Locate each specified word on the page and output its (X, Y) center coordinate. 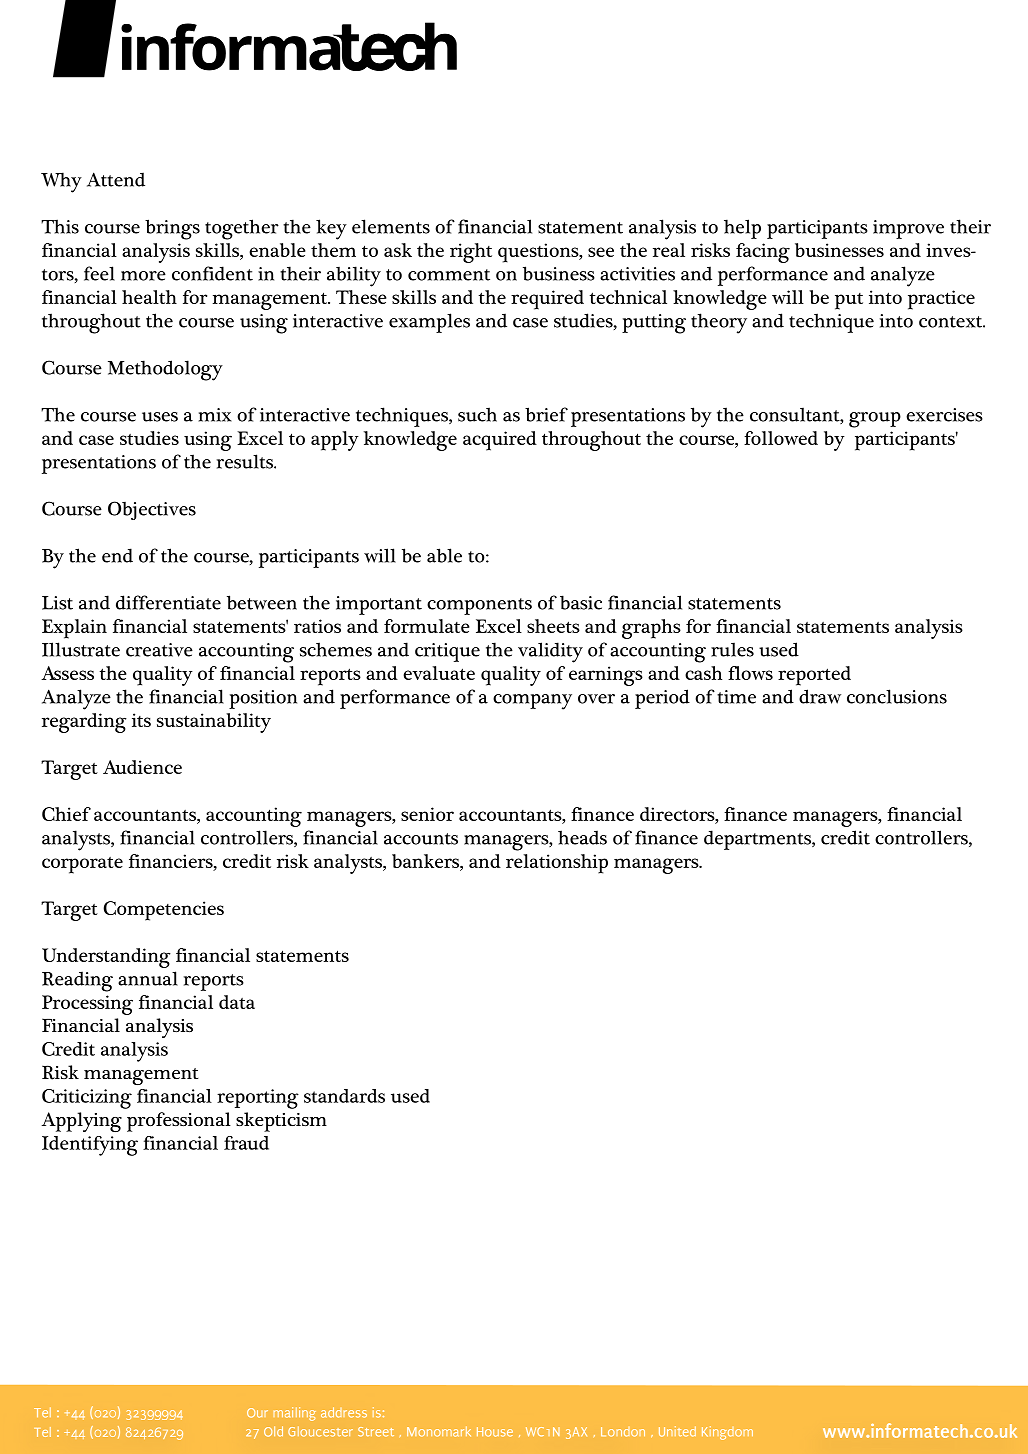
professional (179, 1122)
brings (172, 229)
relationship (557, 864)
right (471, 253)
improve (908, 229)
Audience (142, 767)
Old (273, 1431)
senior (427, 814)
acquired (500, 441)
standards (344, 1096)
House (495, 1432)
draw (820, 696)
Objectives (152, 510)
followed (781, 438)
